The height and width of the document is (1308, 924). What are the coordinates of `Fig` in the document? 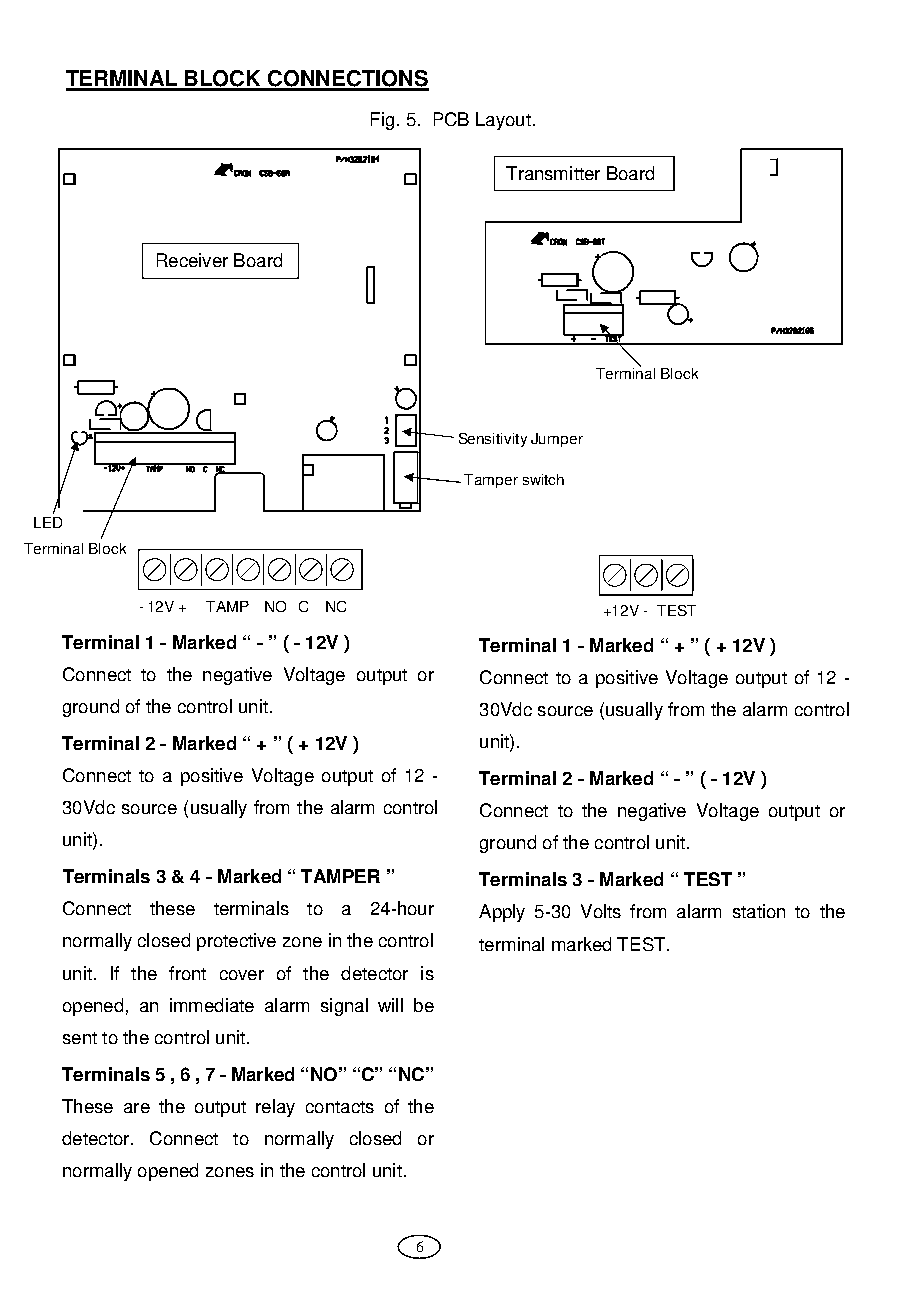 It's located at (382, 121).
